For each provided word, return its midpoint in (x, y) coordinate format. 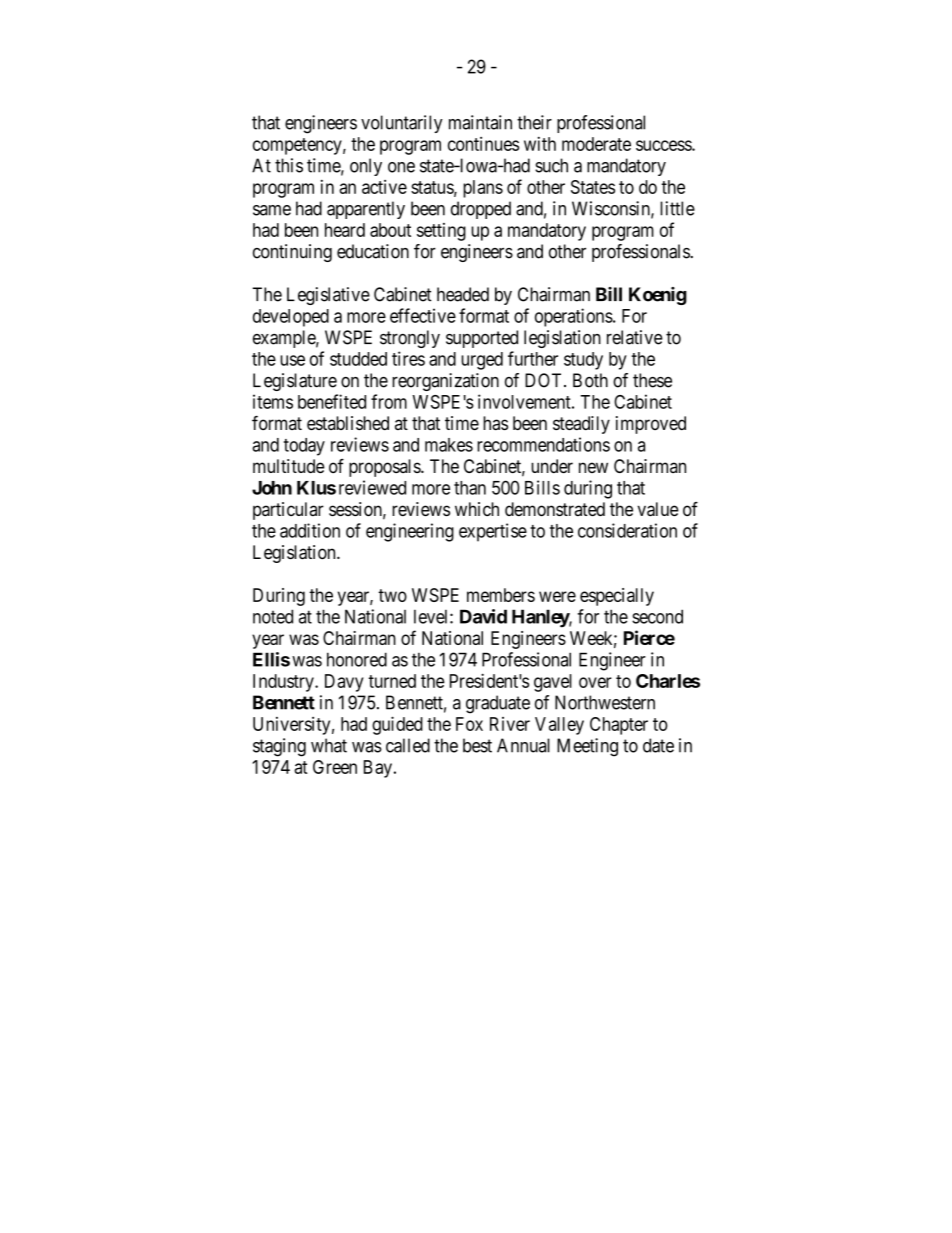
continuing (292, 253)
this (289, 165)
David (483, 616)
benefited (332, 401)
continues (483, 144)
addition (310, 530)
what (329, 745)
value (658, 509)
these (652, 380)
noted (273, 616)
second (657, 616)
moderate (596, 144)
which (477, 509)
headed (463, 294)
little (677, 208)
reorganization (445, 382)
